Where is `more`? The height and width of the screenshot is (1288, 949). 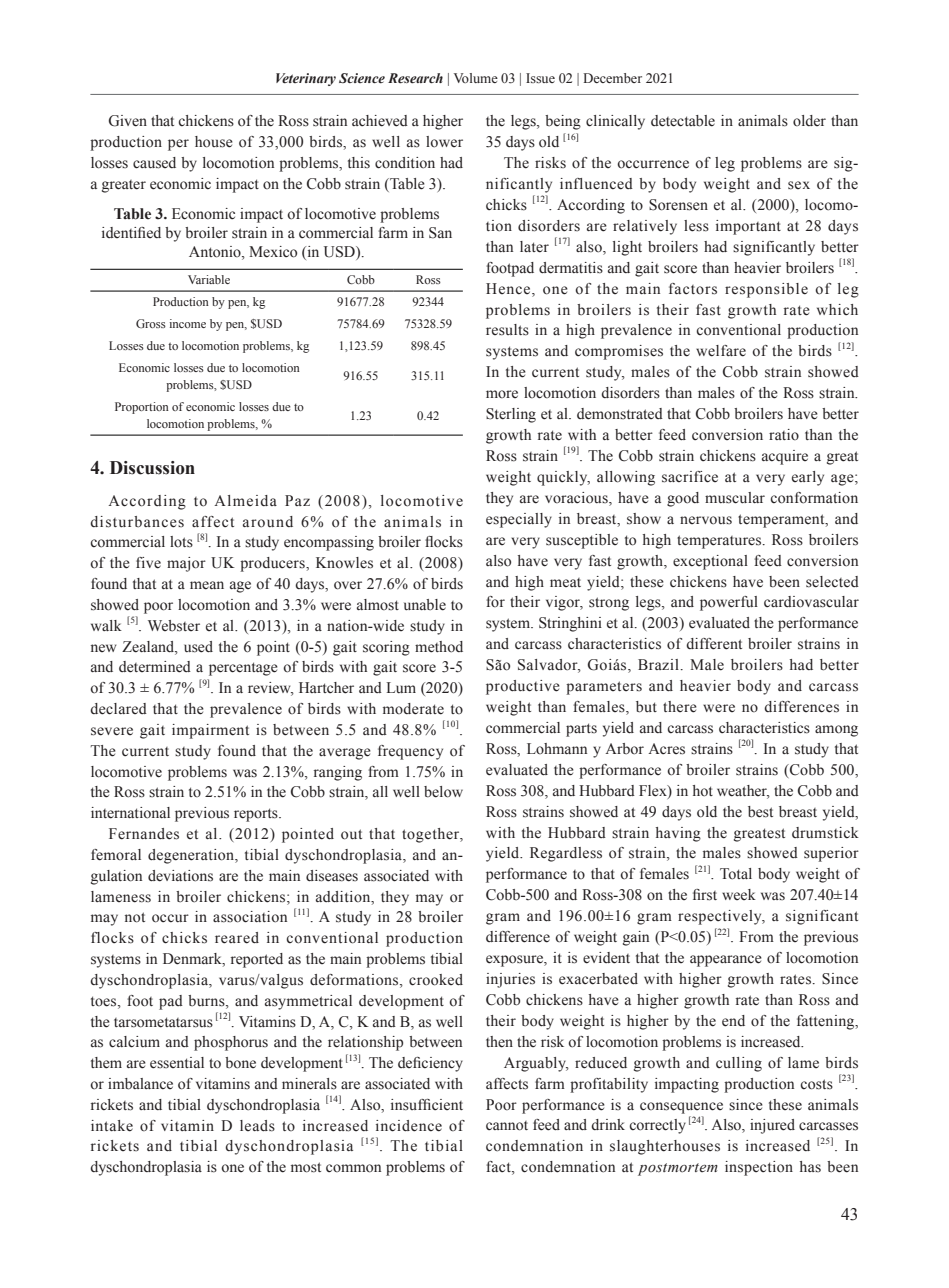
more is located at coordinates (502, 394).
